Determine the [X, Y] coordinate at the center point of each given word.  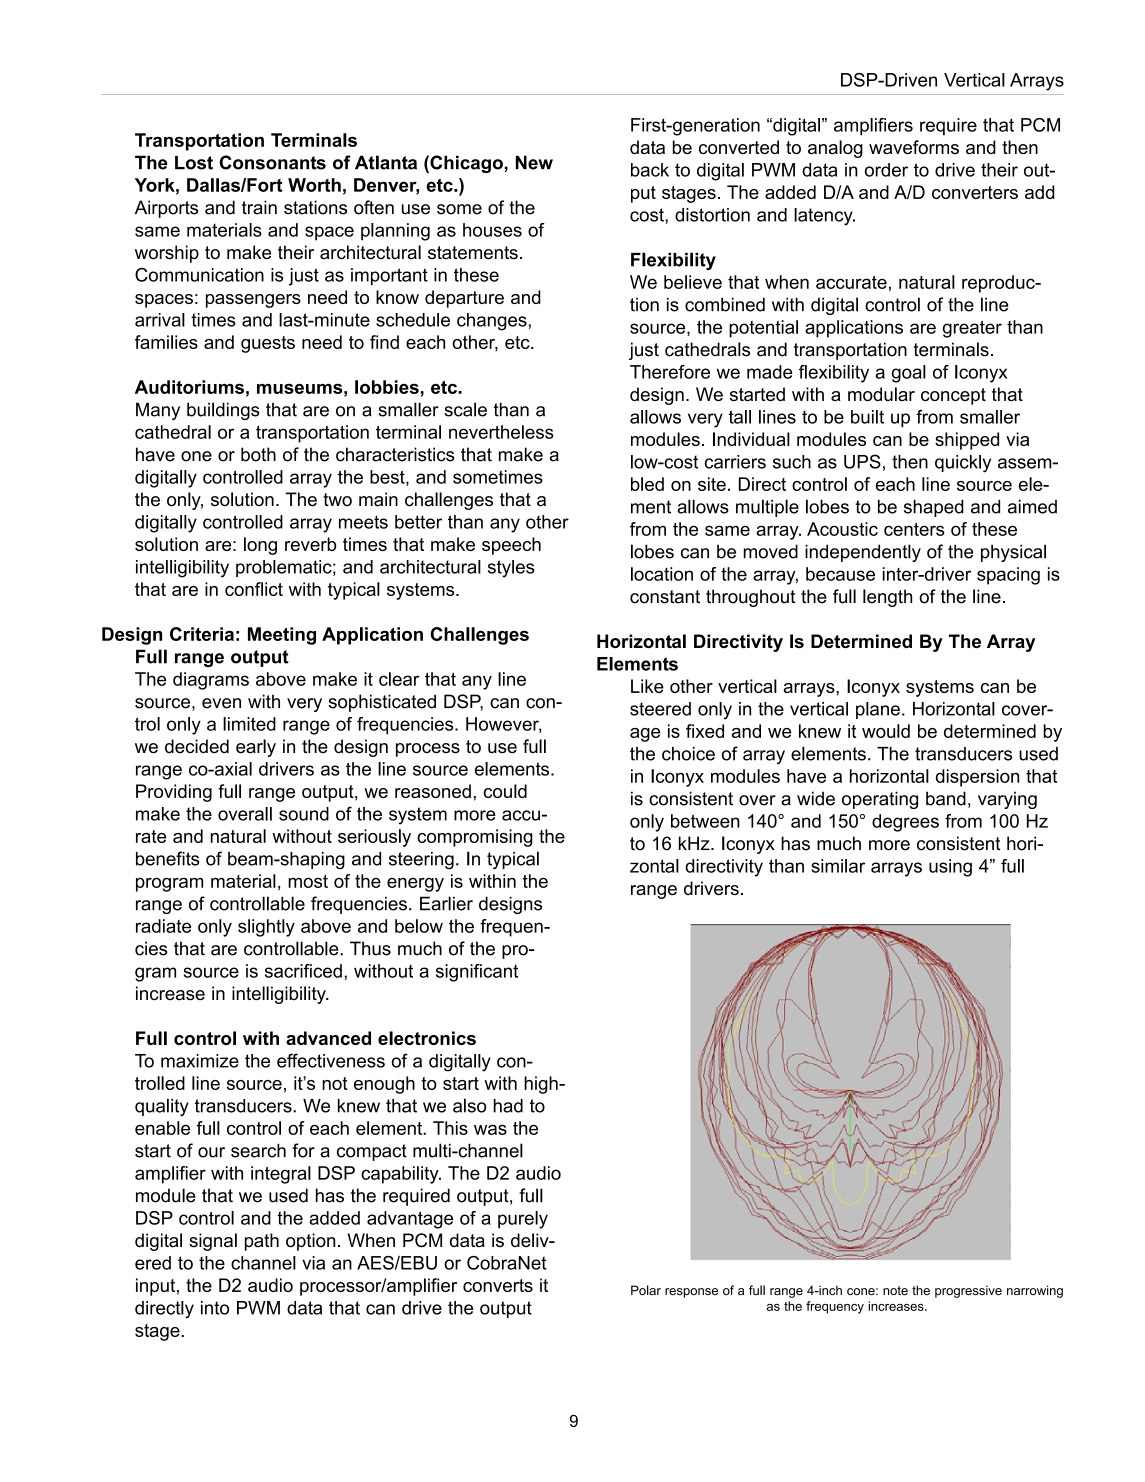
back [650, 170]
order [886, 170]
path [262, 1242]
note [895, 1291]
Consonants [272, 162]
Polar [646, 1290]
